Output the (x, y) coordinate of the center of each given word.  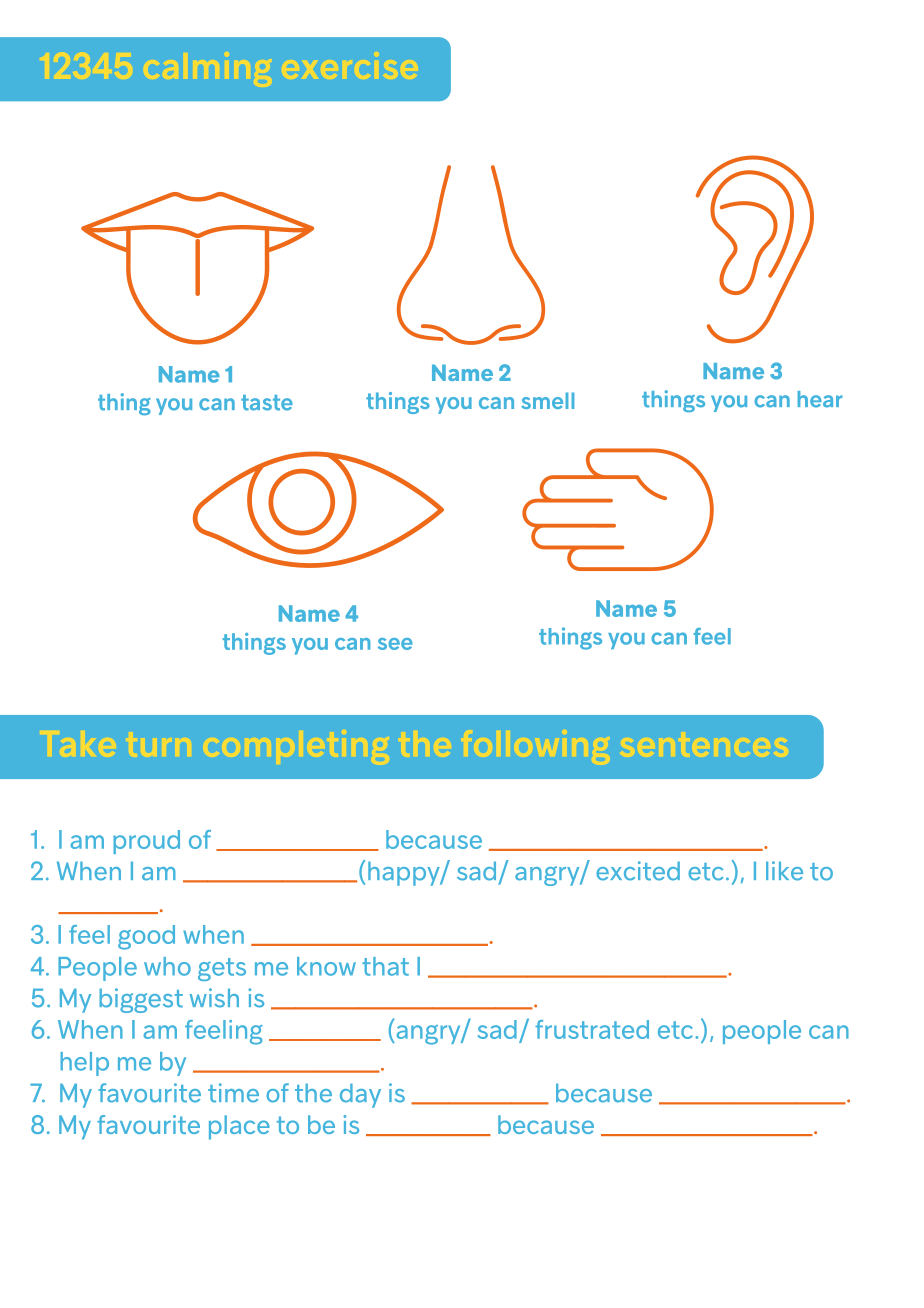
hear (820, 399)
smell (547, 400)
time (233, 1093)
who (167, 966)
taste (267, 403)
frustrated (592, 1029)
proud (146, 842)
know (326, 966)
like (784, 871)
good (146, 937)
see (395, 644)
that (385, 966)
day (360, 1095)
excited (638, 871)
